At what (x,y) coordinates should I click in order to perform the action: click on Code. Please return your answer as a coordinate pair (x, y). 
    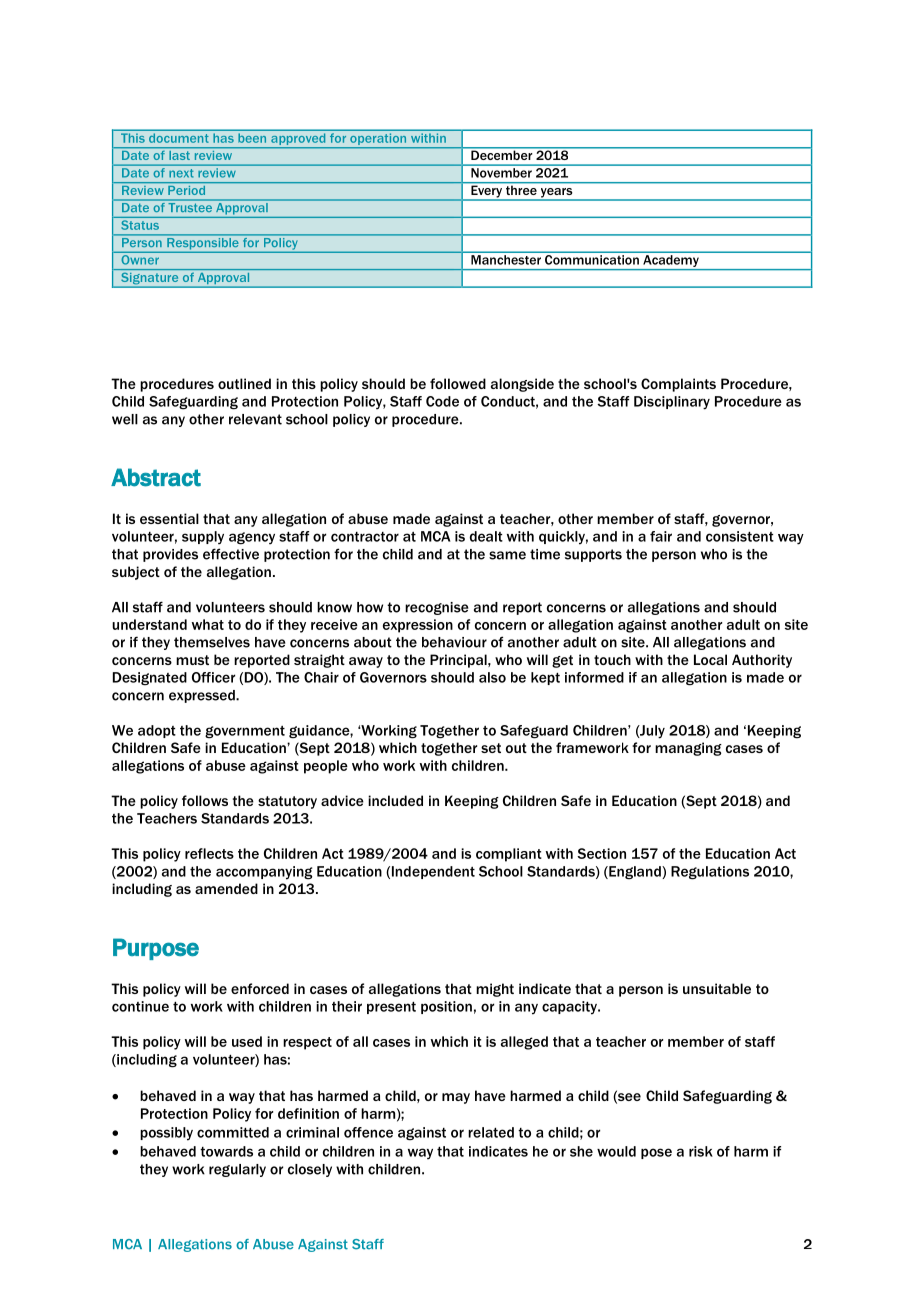
    Looking at the image, I should click on (442, 401).
